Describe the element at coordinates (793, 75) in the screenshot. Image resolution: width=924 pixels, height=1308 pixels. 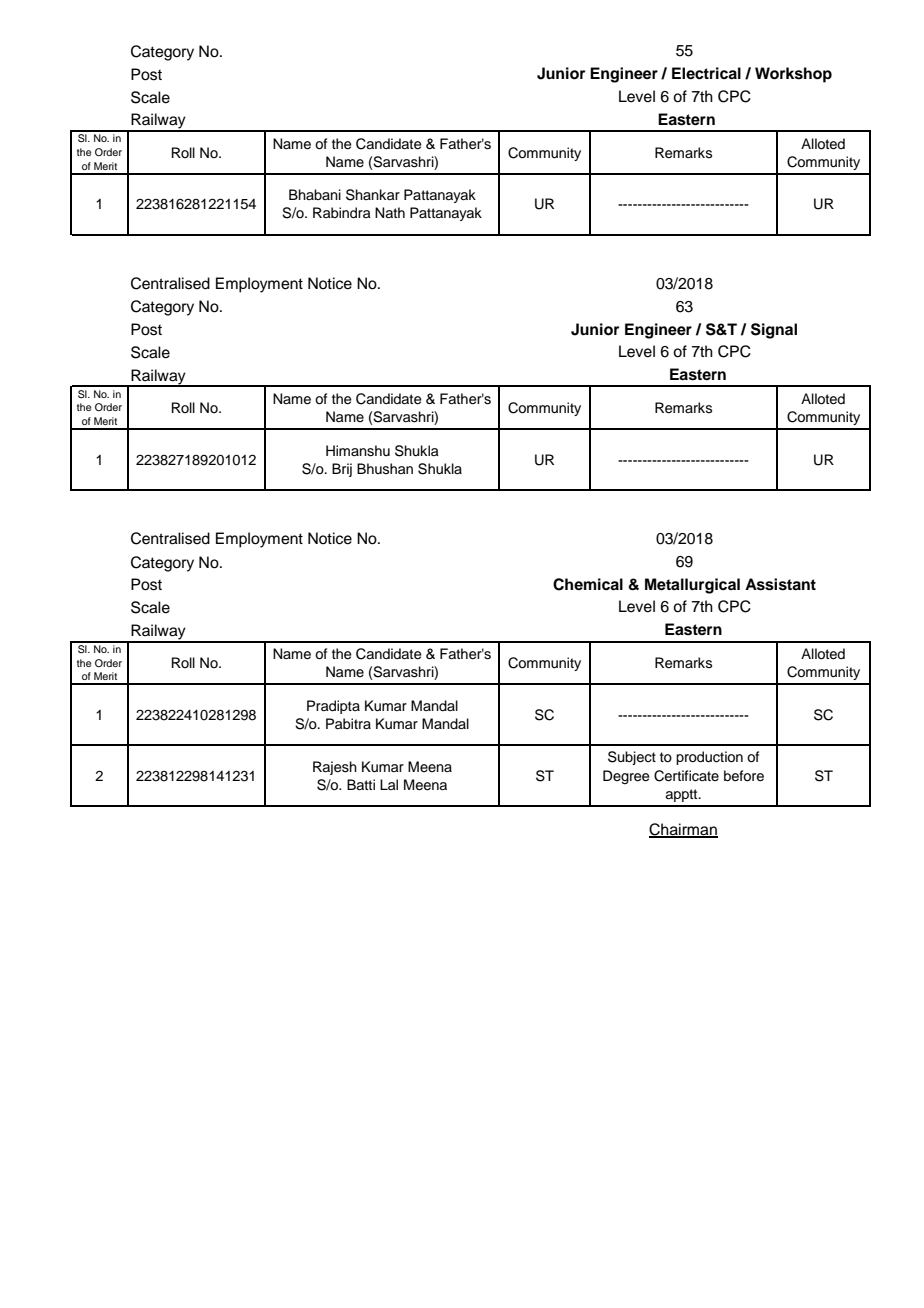
I see `Workshop` at that location.
